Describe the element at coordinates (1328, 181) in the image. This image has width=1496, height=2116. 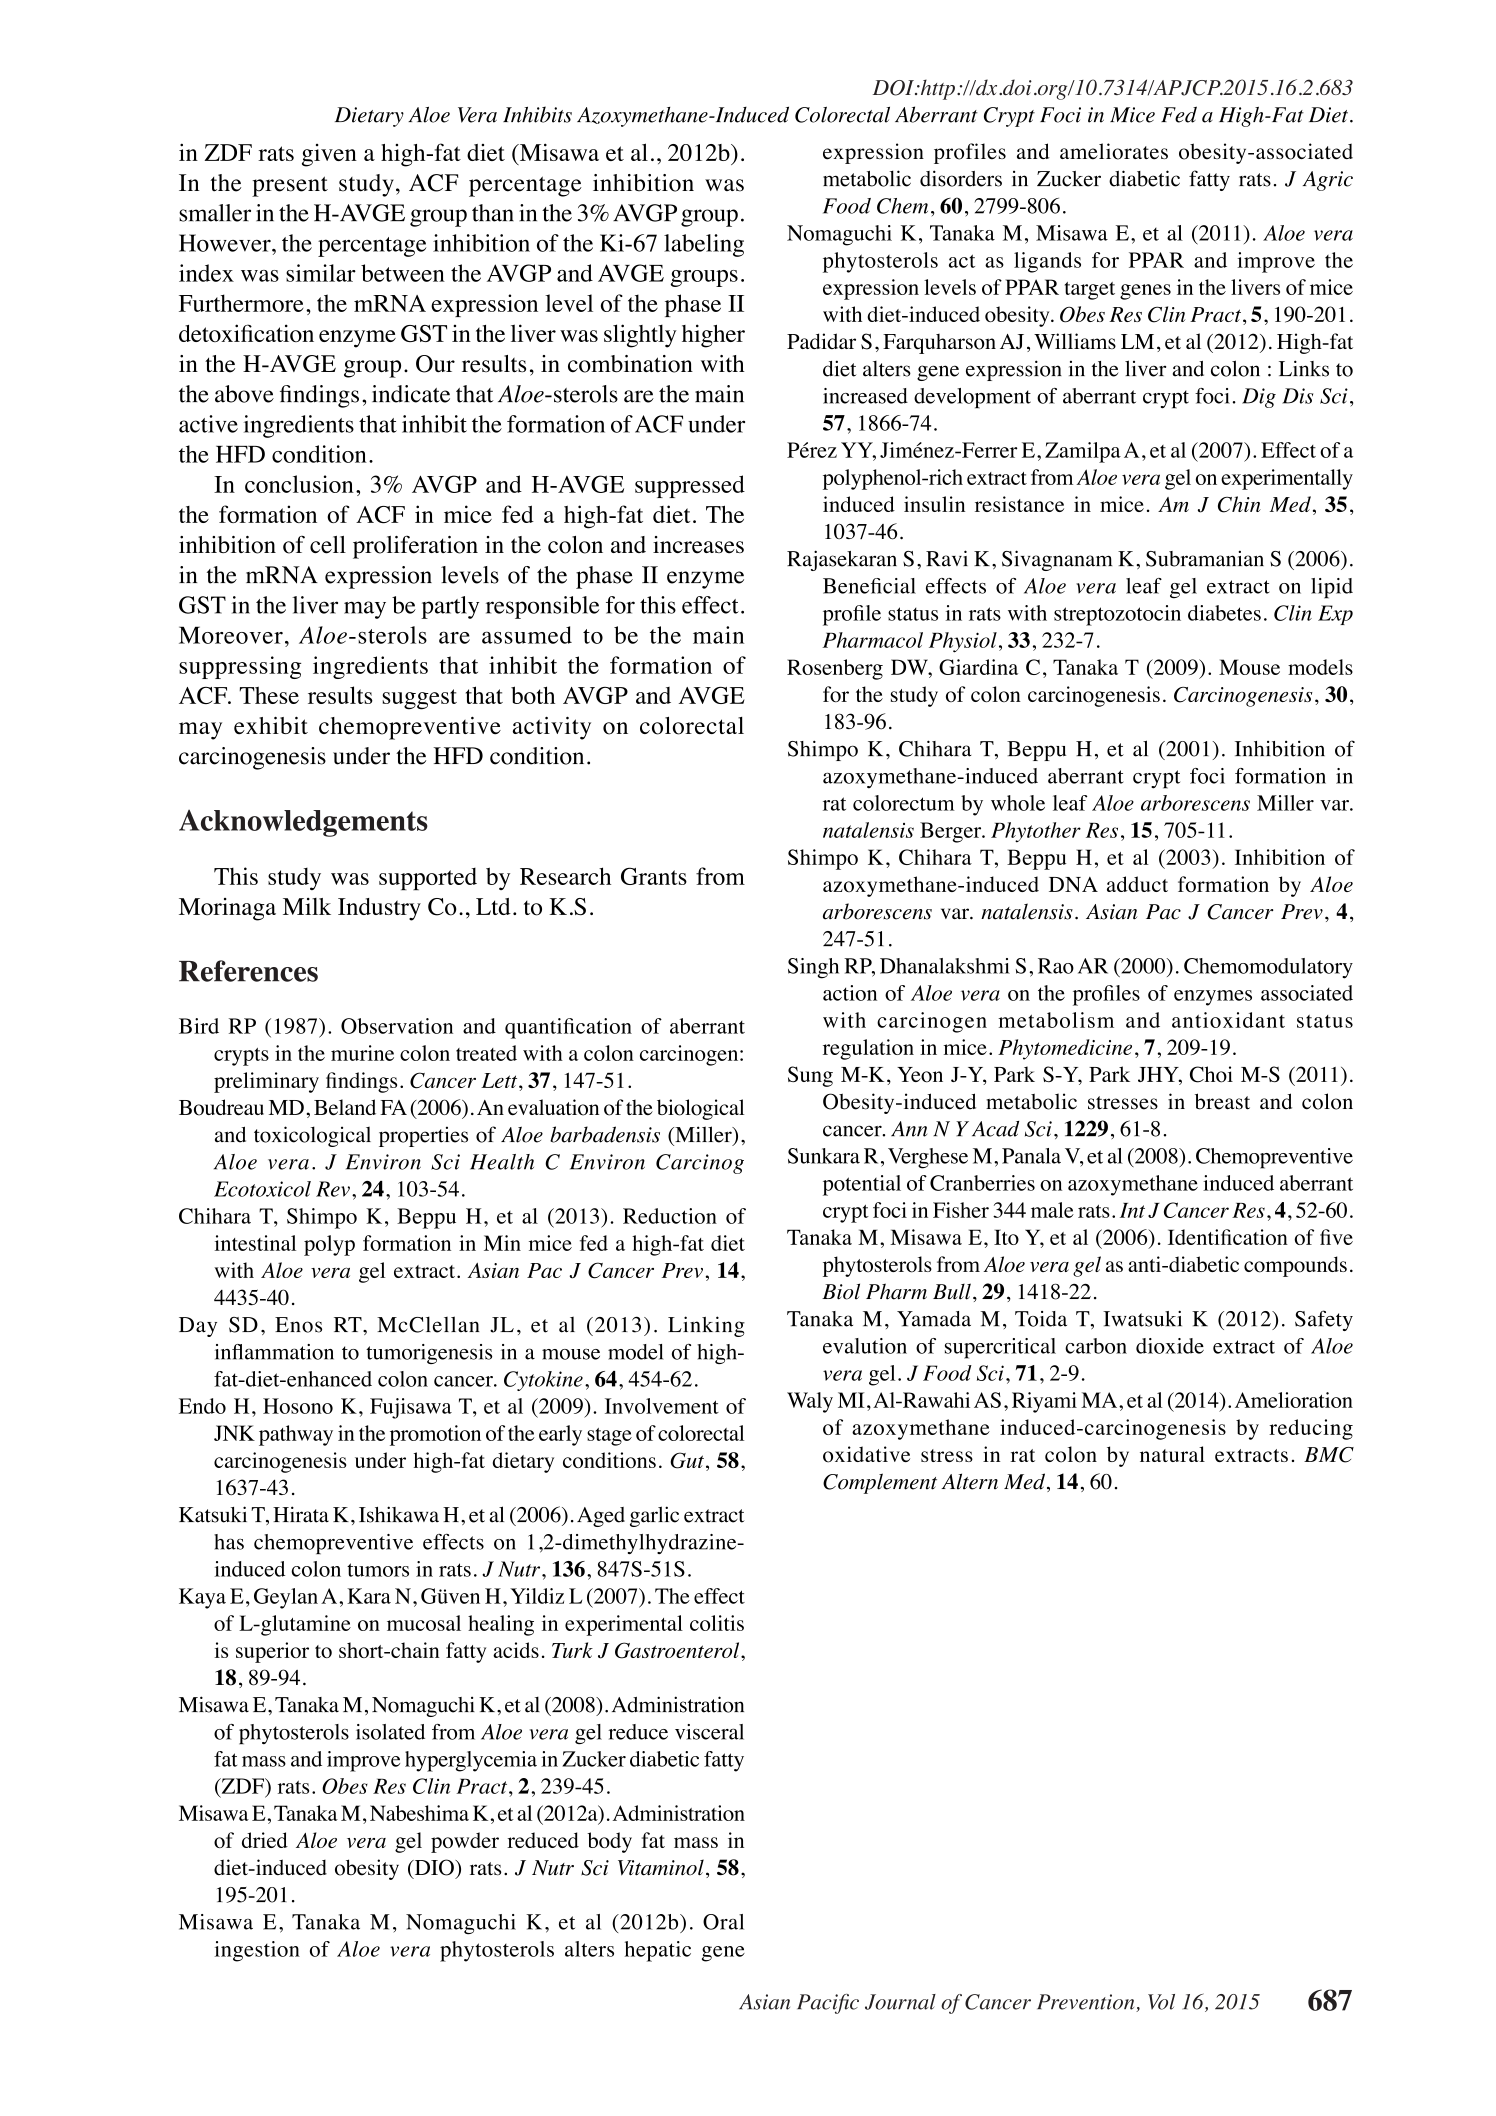
I see `Agric` at that location.
